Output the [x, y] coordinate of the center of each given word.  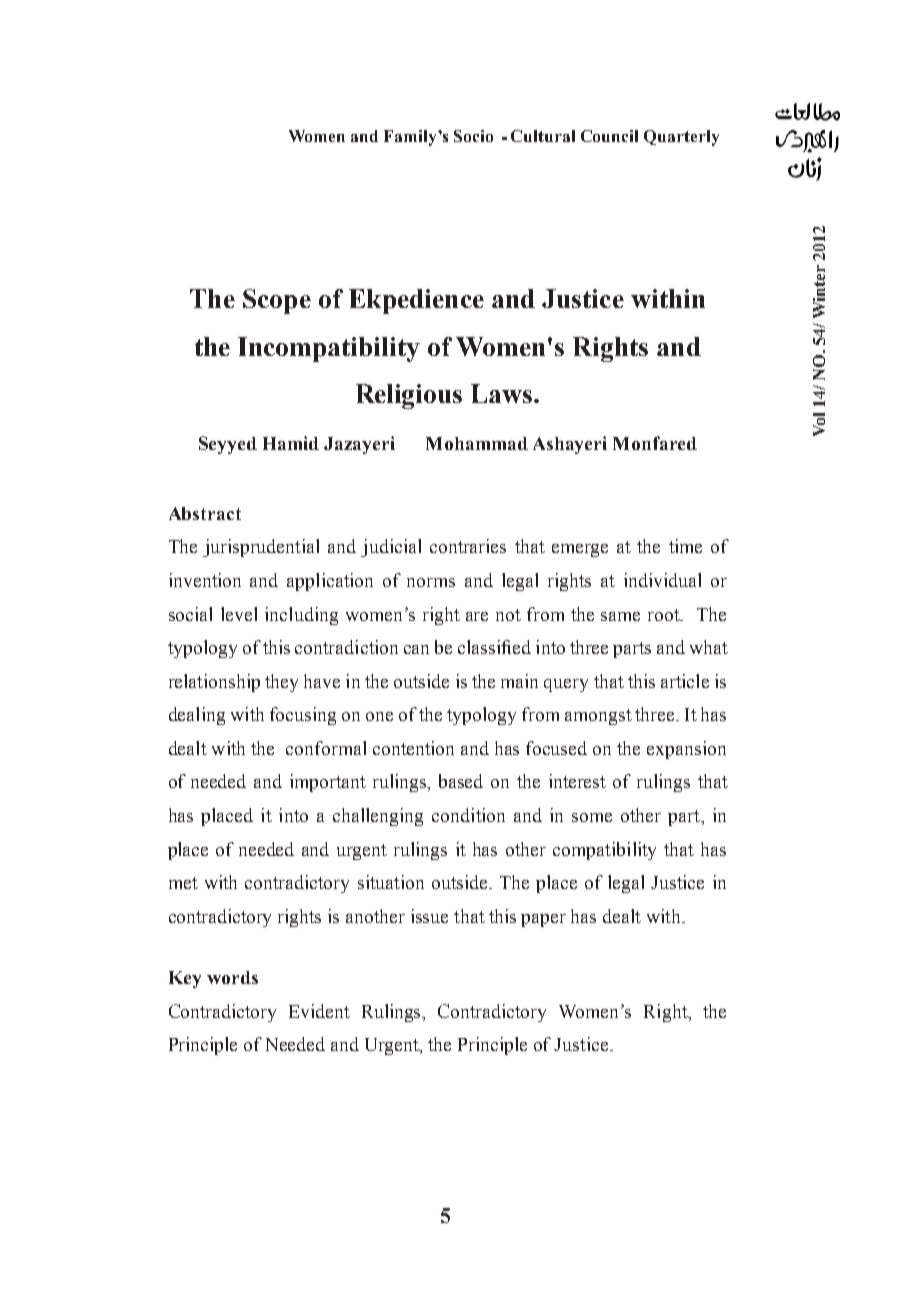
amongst [598, 717]
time [685, 546]
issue [429, 916]
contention [413, 748]
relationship [214, 683]
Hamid [291, 443]
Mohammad [477, 443]
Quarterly [681, 138]
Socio [473, 136]
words [232, 977]
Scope [277, 301]
